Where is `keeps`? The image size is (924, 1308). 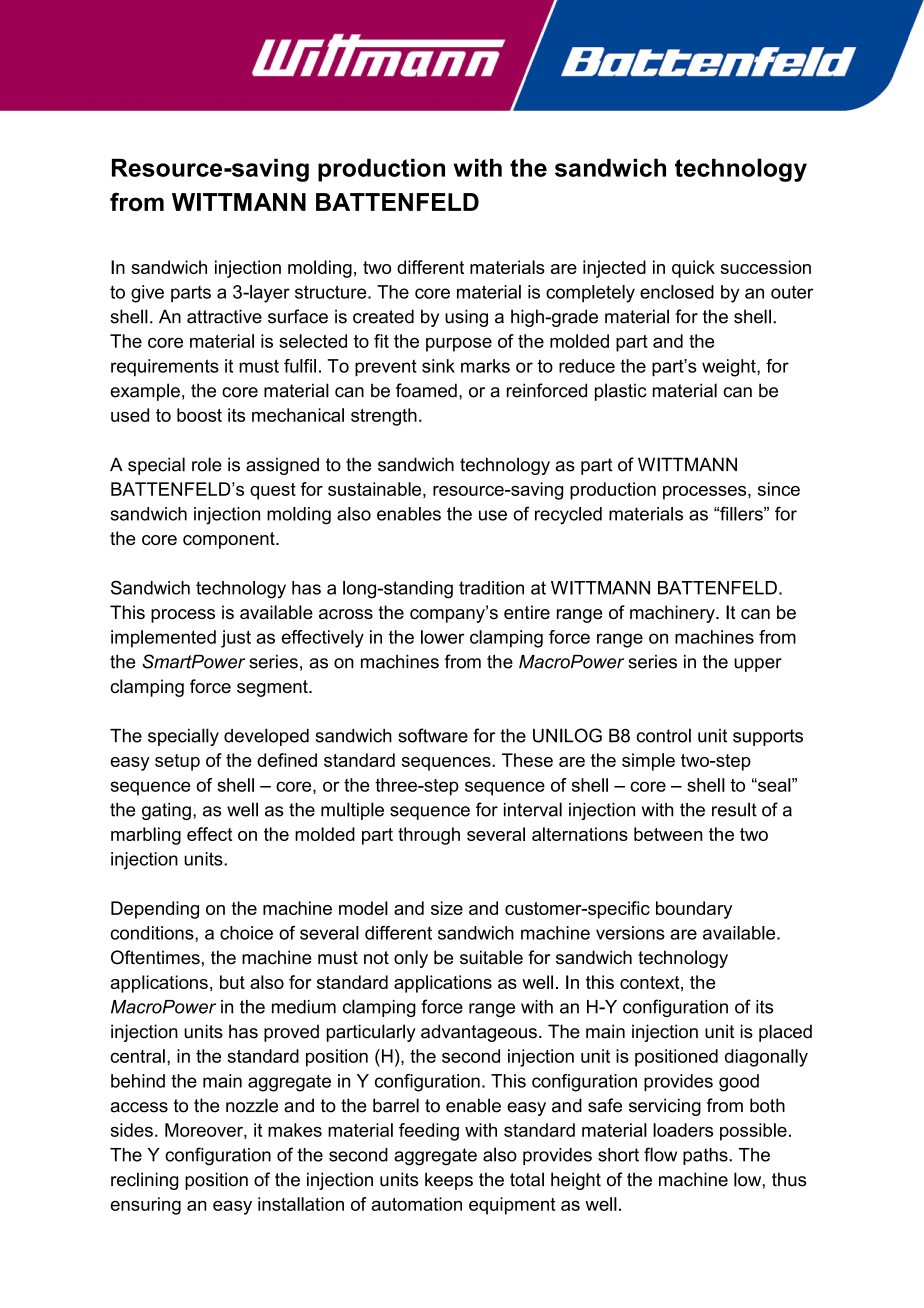
keeps is located at coordinates (449, 1181).
